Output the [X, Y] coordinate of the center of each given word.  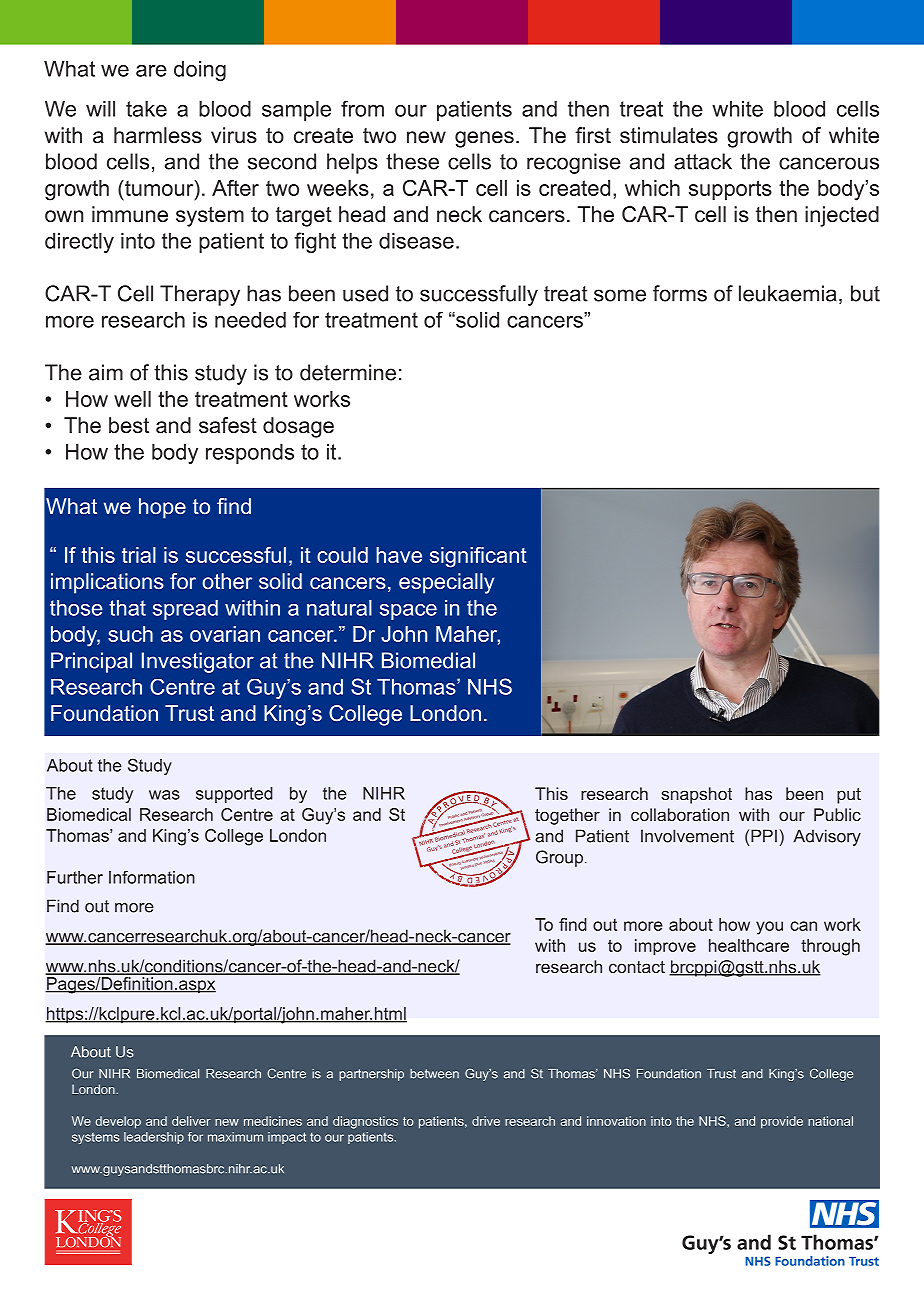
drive [486, 1121]
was [164, 795]
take [146, 109]
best [129, 425]
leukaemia [788, 293]
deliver [191, 1121]
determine [348, 372]
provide [782, 1122]
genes [484, 139]
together [567, 816]
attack [703, 161]
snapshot [696, 795]
